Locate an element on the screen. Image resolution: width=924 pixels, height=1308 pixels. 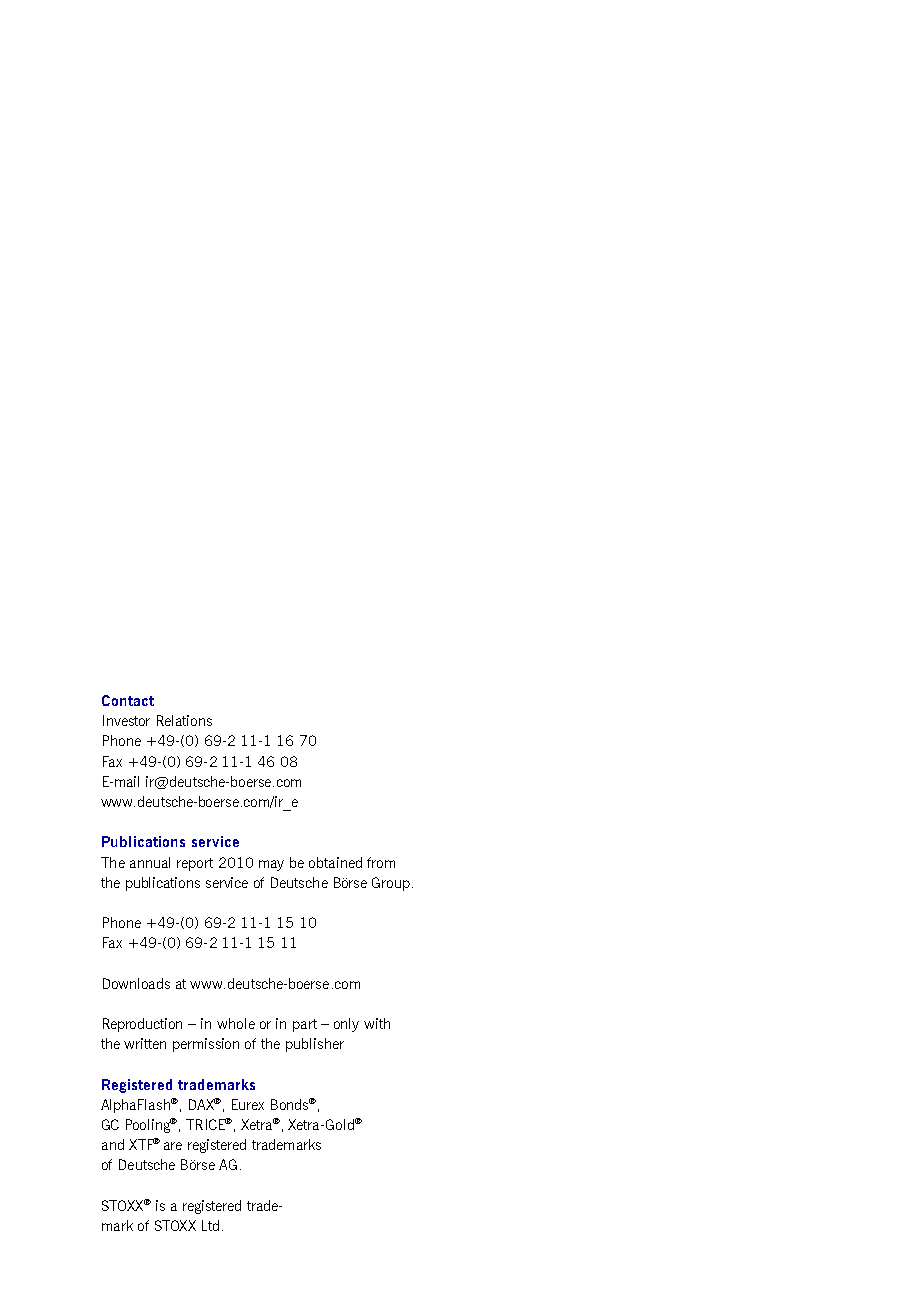
Downloads is located at coordinates (136, 983).
